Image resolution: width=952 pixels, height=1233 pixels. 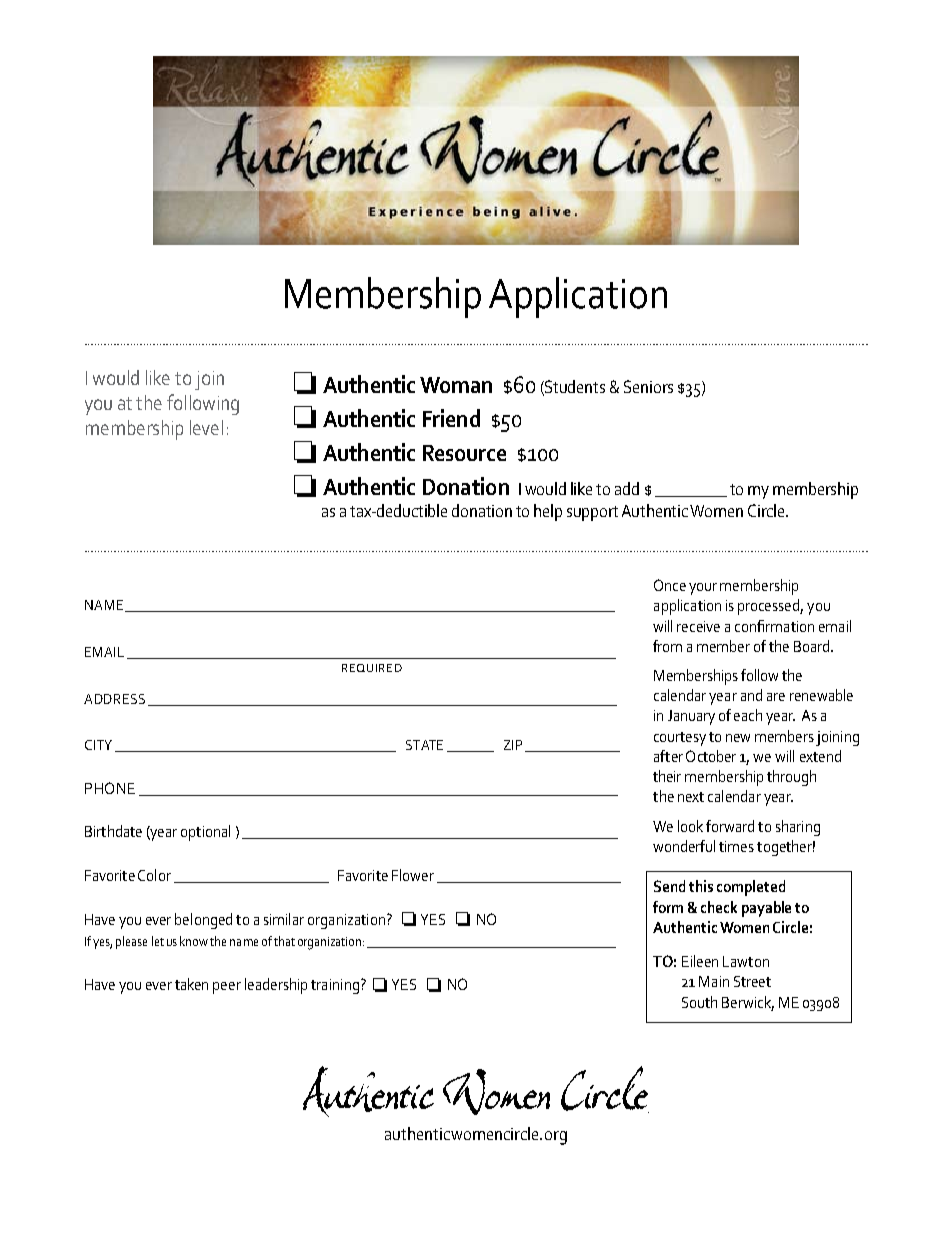 What do you see at coordinates (335, 986) in the screenshot?
I see `training` at bounding box center [335, 986].
